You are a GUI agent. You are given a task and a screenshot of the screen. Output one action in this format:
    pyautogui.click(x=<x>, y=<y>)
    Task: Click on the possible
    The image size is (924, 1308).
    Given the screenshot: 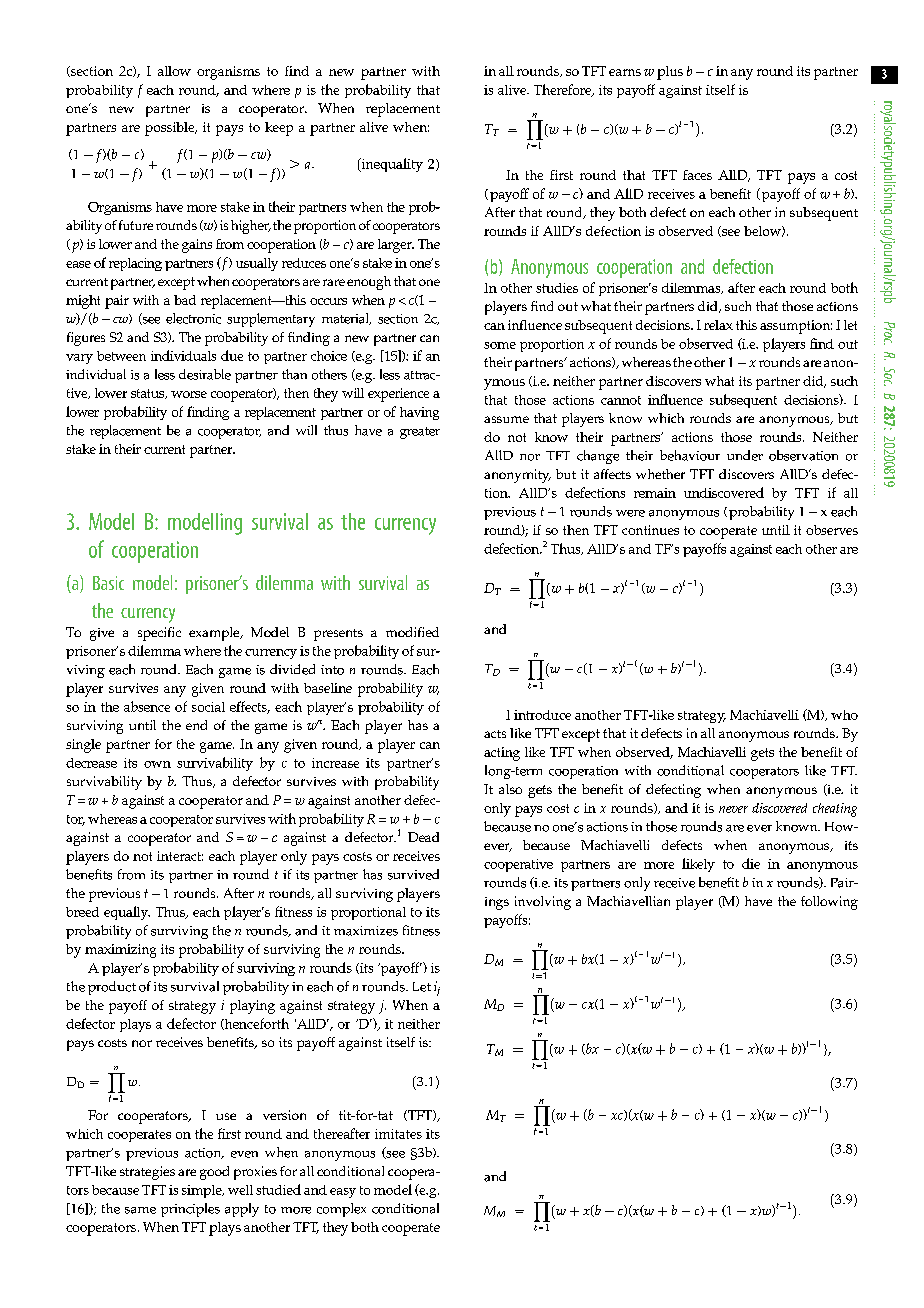 What is the action you would take?
    pyautogui.click(x=171, y=129)
